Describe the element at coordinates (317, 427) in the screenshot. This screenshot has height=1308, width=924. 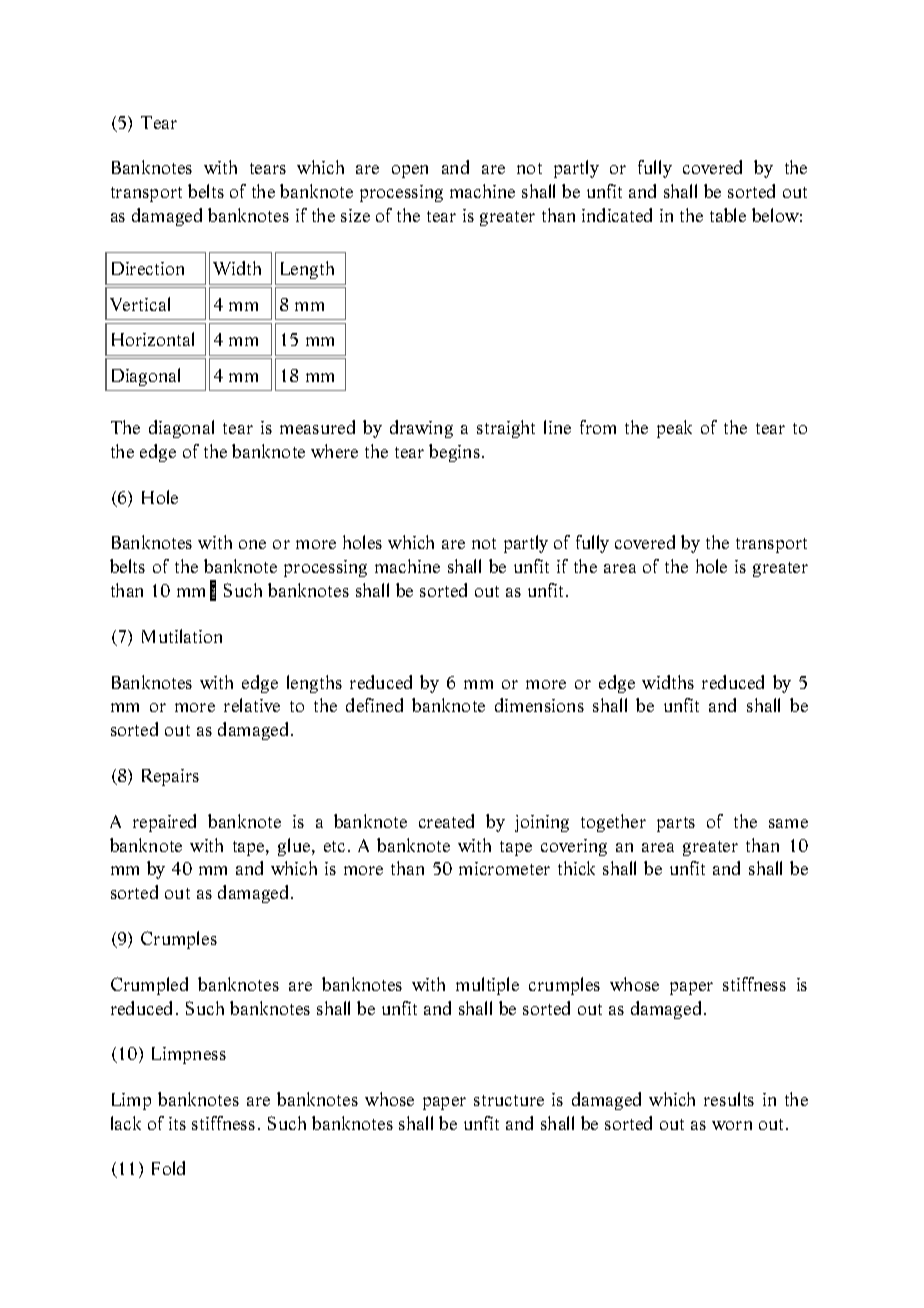
I see `measured` at that location.
